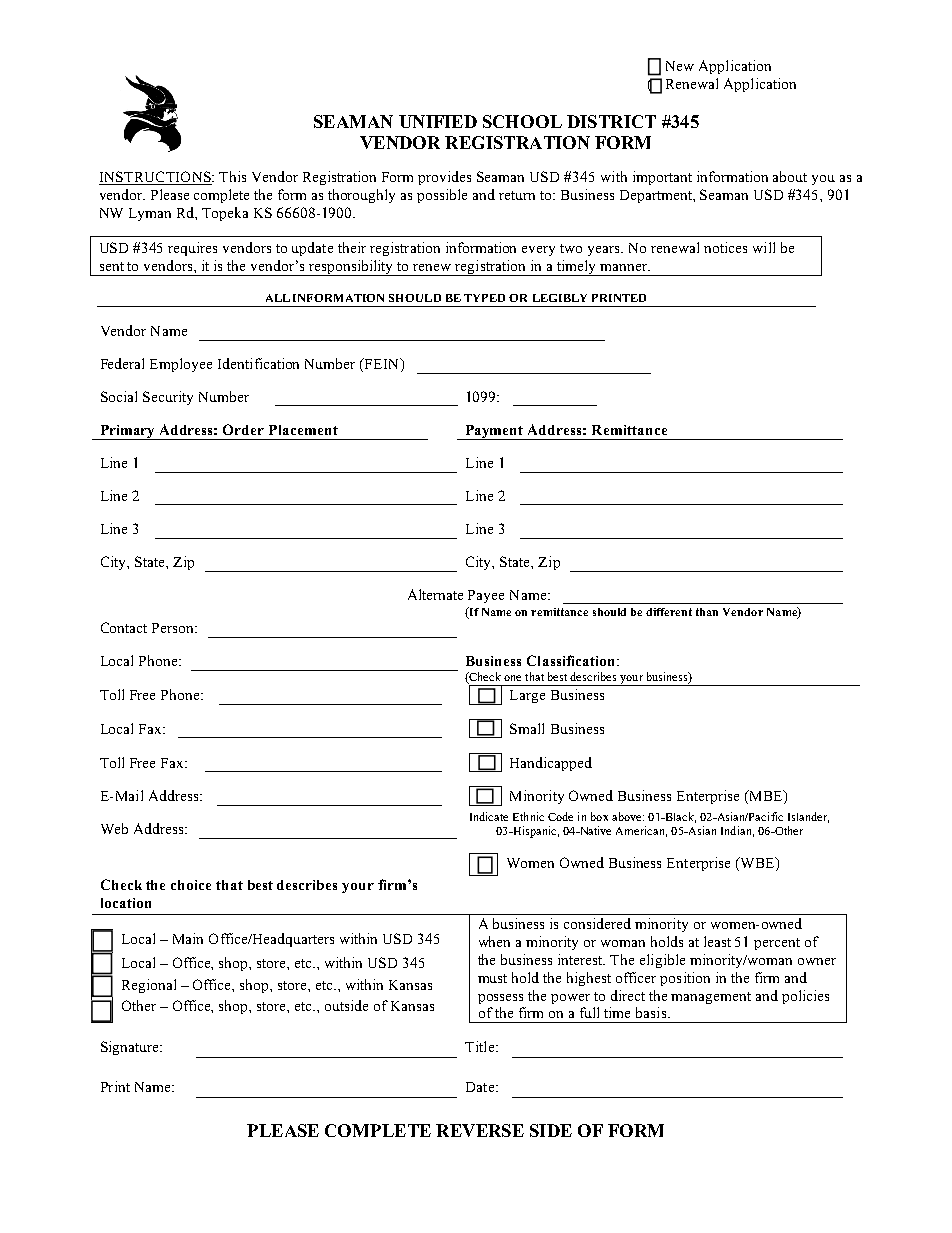 The height and width of the page is (1233, 952). I want to click on Indicate, so click(489, 816).
